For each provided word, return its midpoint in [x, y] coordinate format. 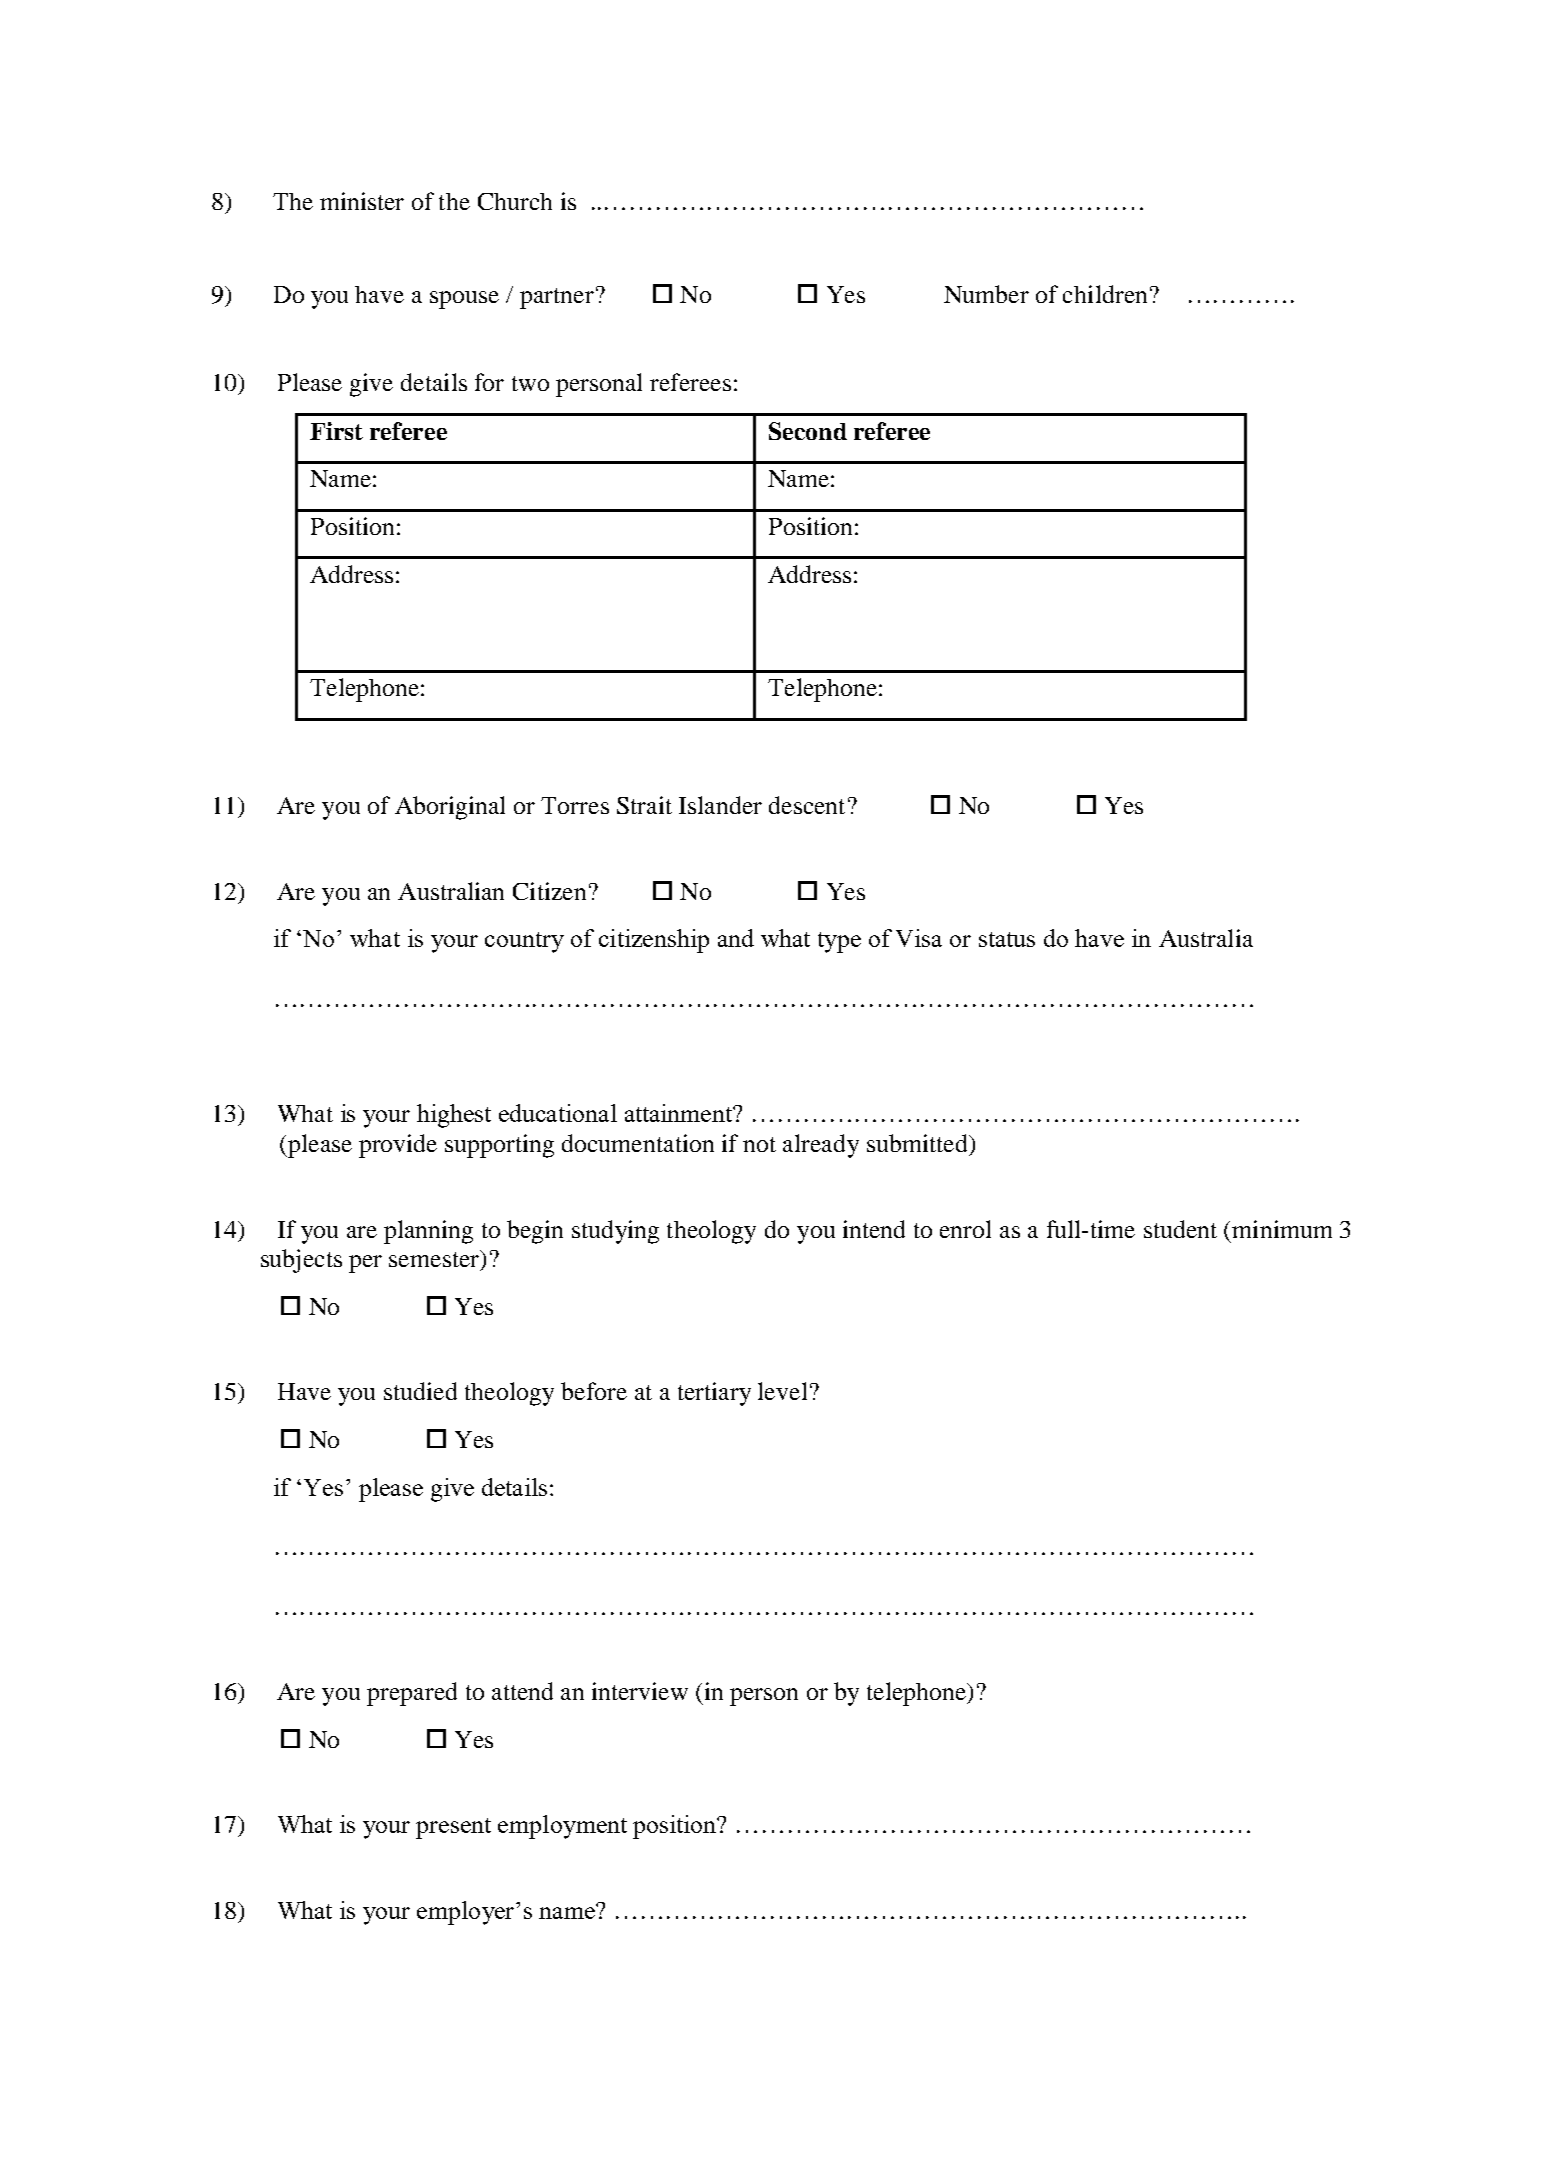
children [1105, 294]
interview [640, 1691]
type [839, 942]
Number [986, 294]
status [1007, 939]
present [453, 1828]
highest [454, 1116]
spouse [464, 300]
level [782, 1391]
